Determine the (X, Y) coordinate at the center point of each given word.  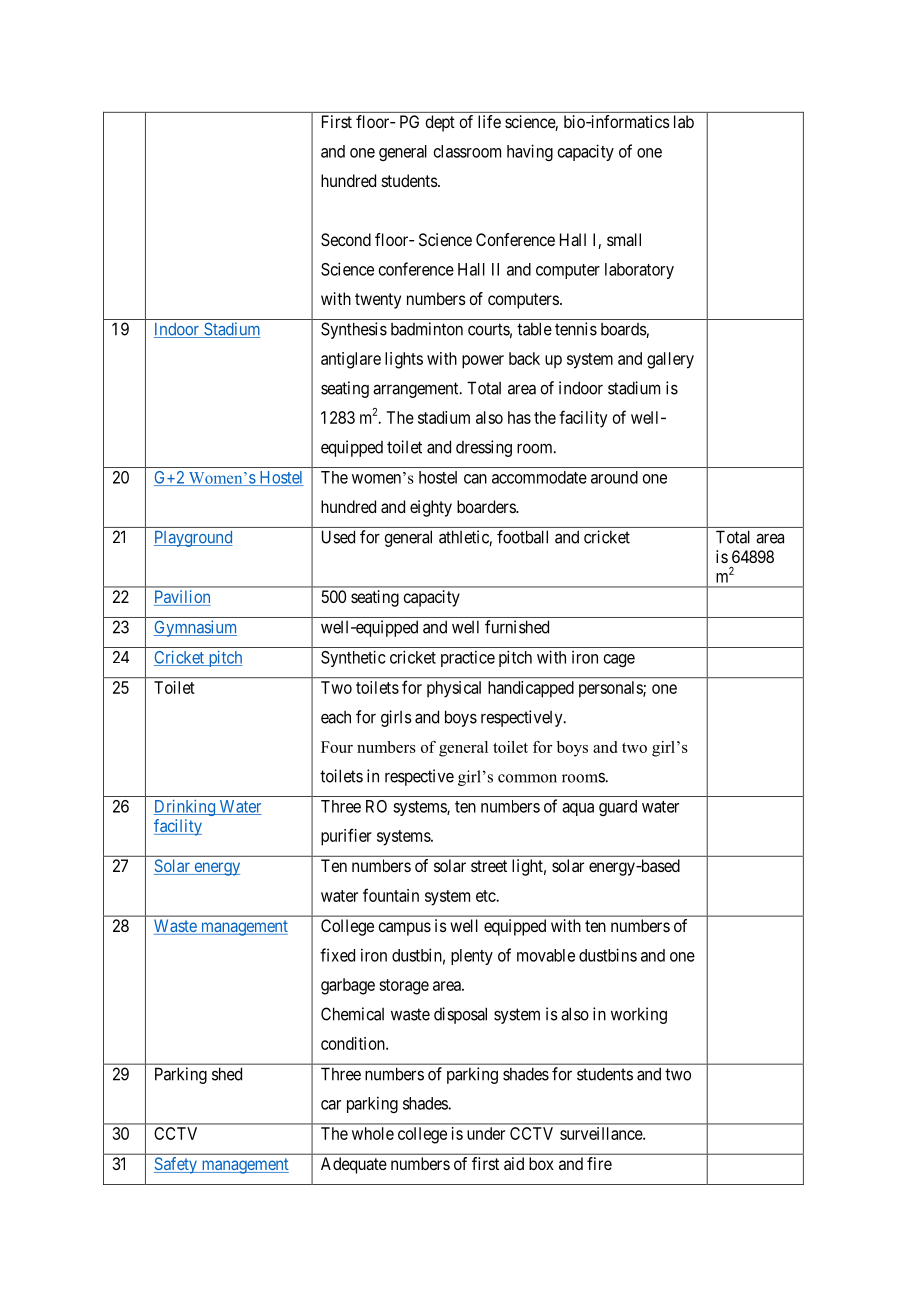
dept (440, 123)
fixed (337, 955)
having (530, 152)
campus (404, 929)
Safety (176, 1165)
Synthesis (354, 330)
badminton (427, 329)
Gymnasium (195, 628)
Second (346, 239)
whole (373, 1133)
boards (624, 330)
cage (619, 660)
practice (468, 658)
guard (618, 808)
